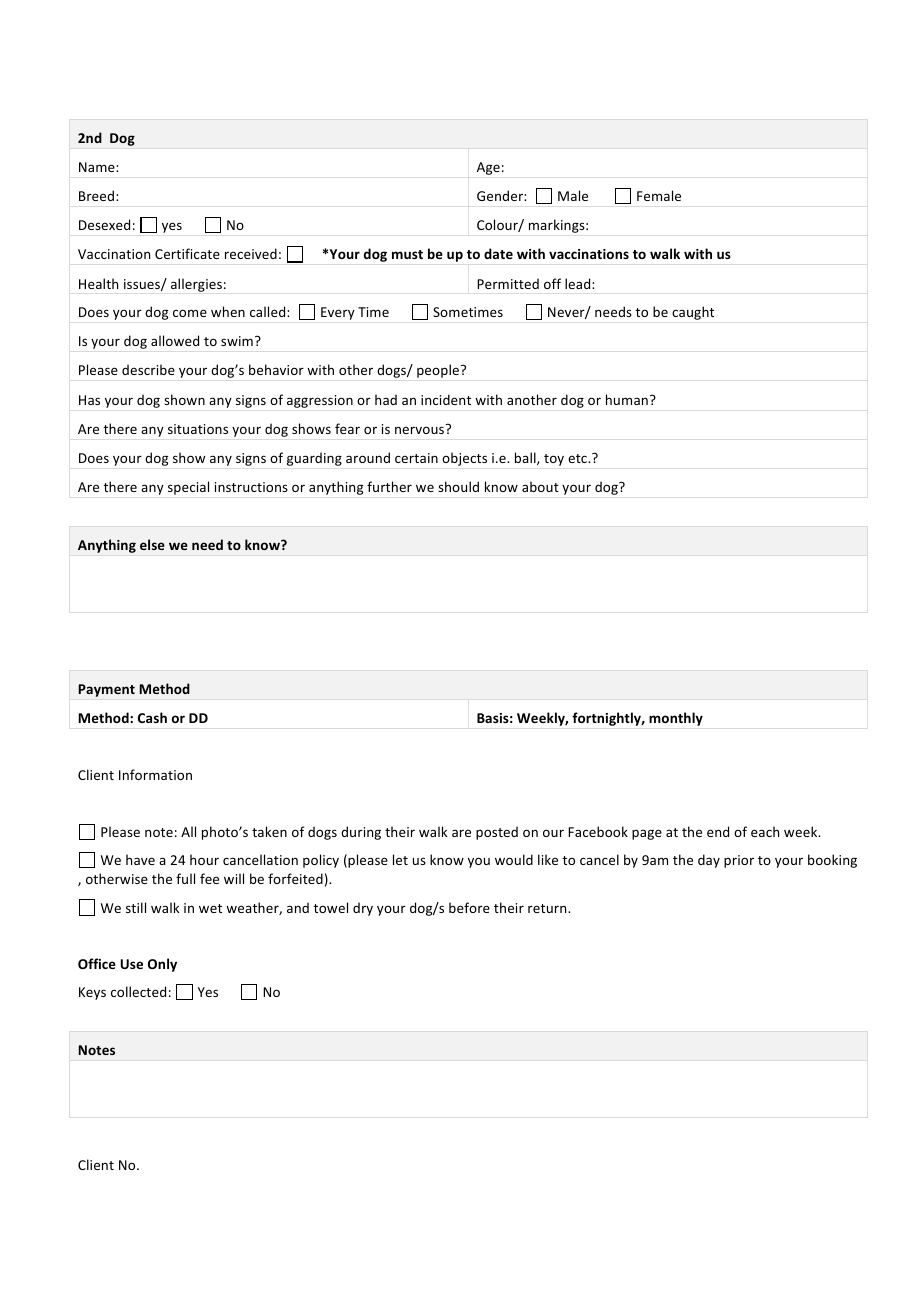 The image size is (924, 1308). Describe the element at coordinates (540, 486) in the screenshot. I see `about` at that location.
